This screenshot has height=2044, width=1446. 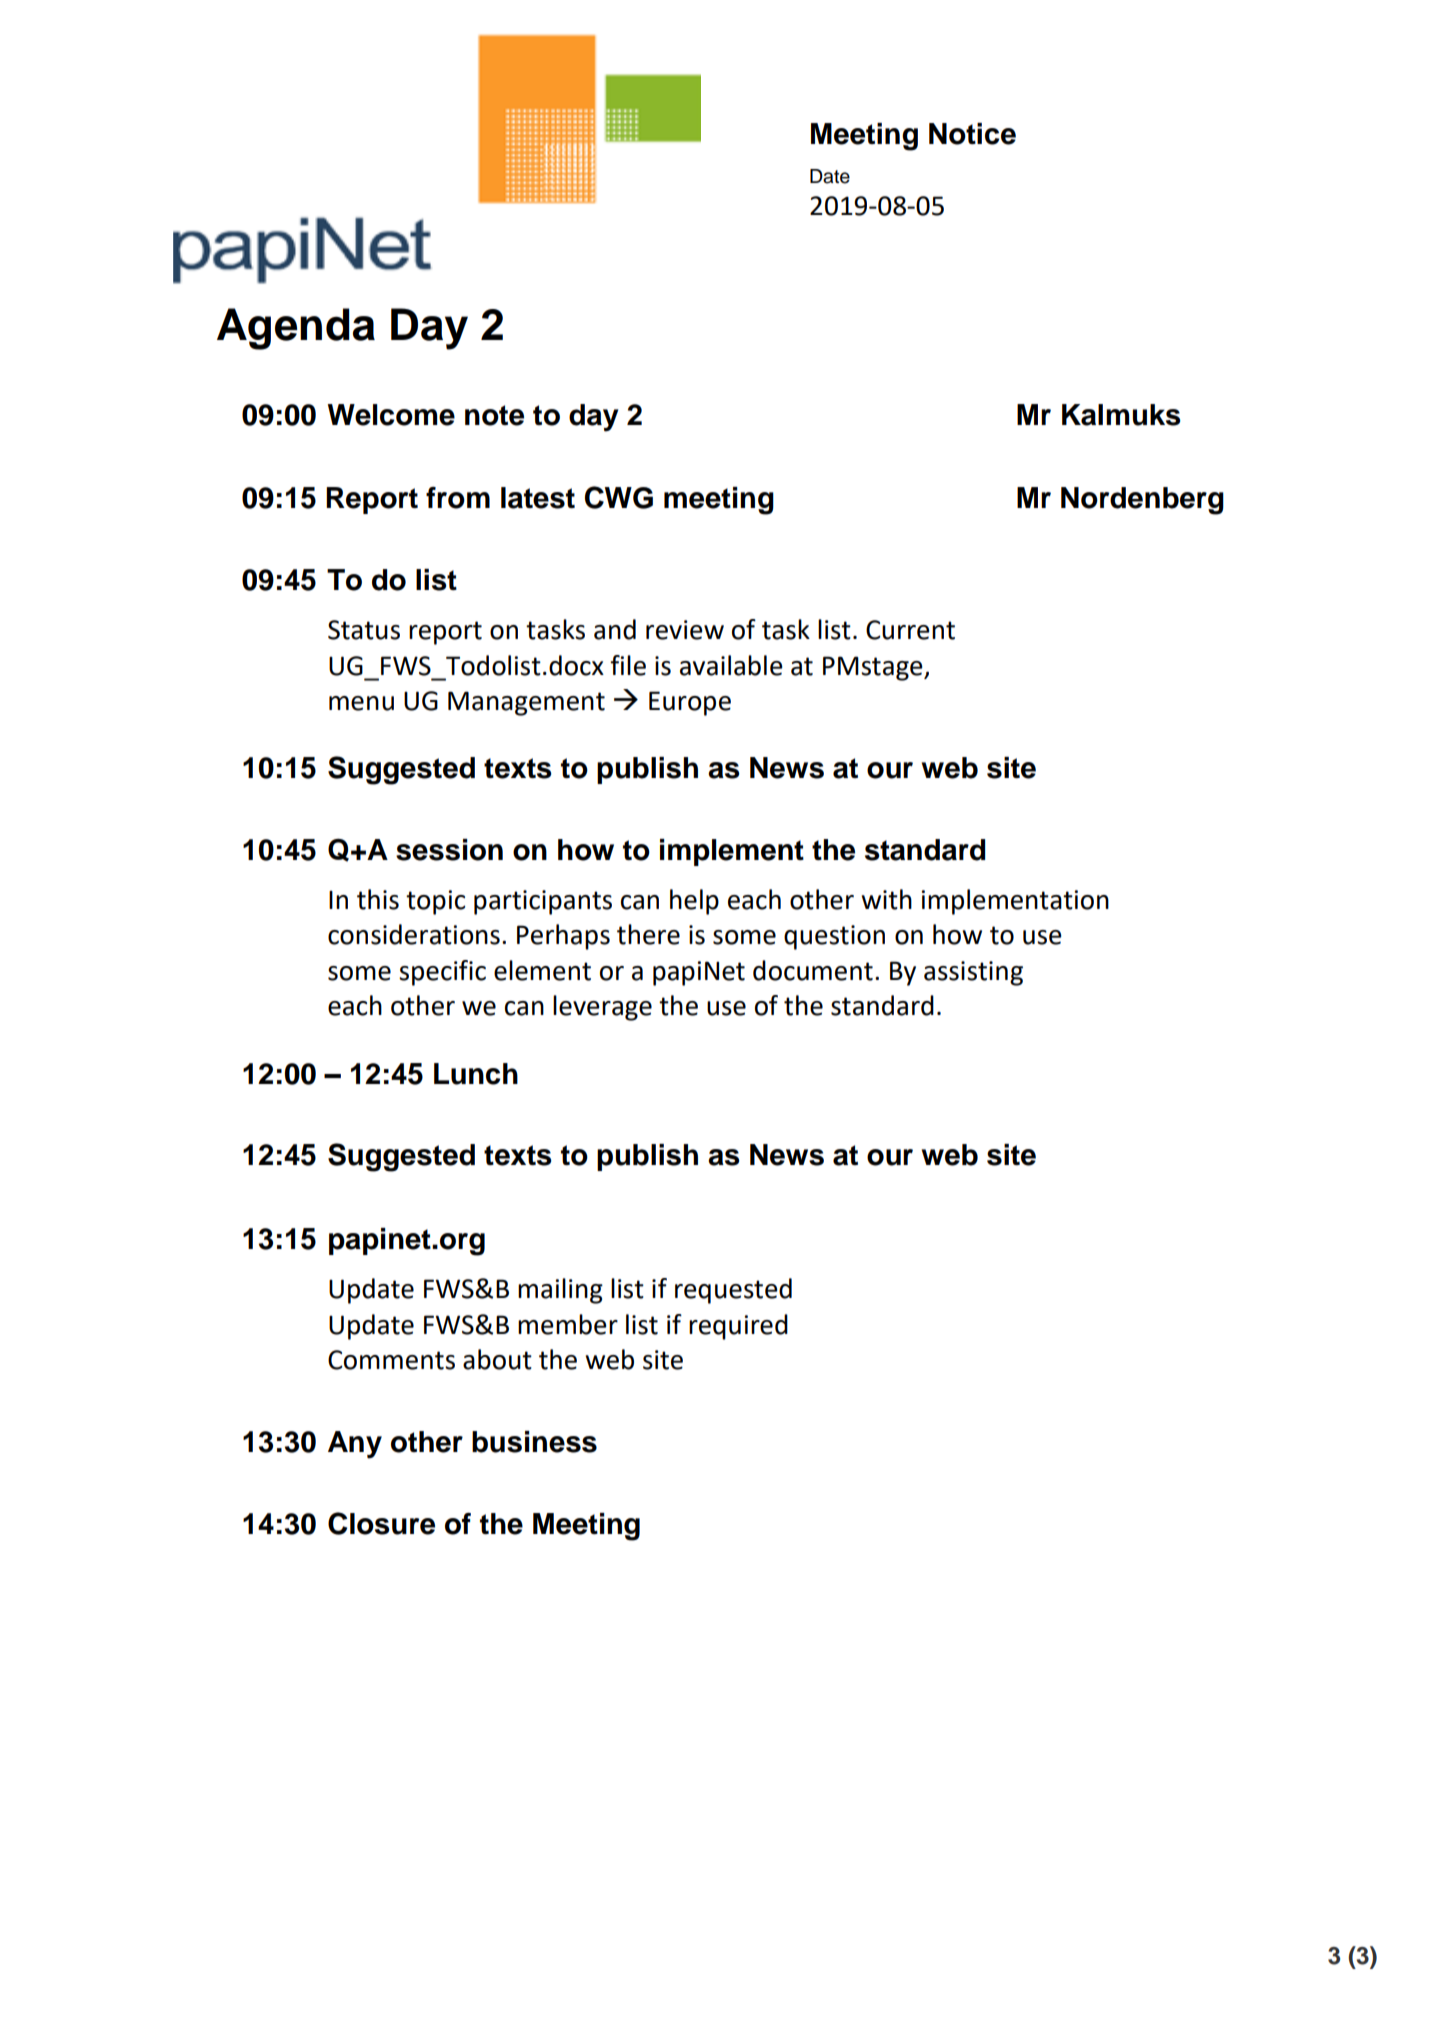 I want to click on Agenda, so click(x=296, y=329).
